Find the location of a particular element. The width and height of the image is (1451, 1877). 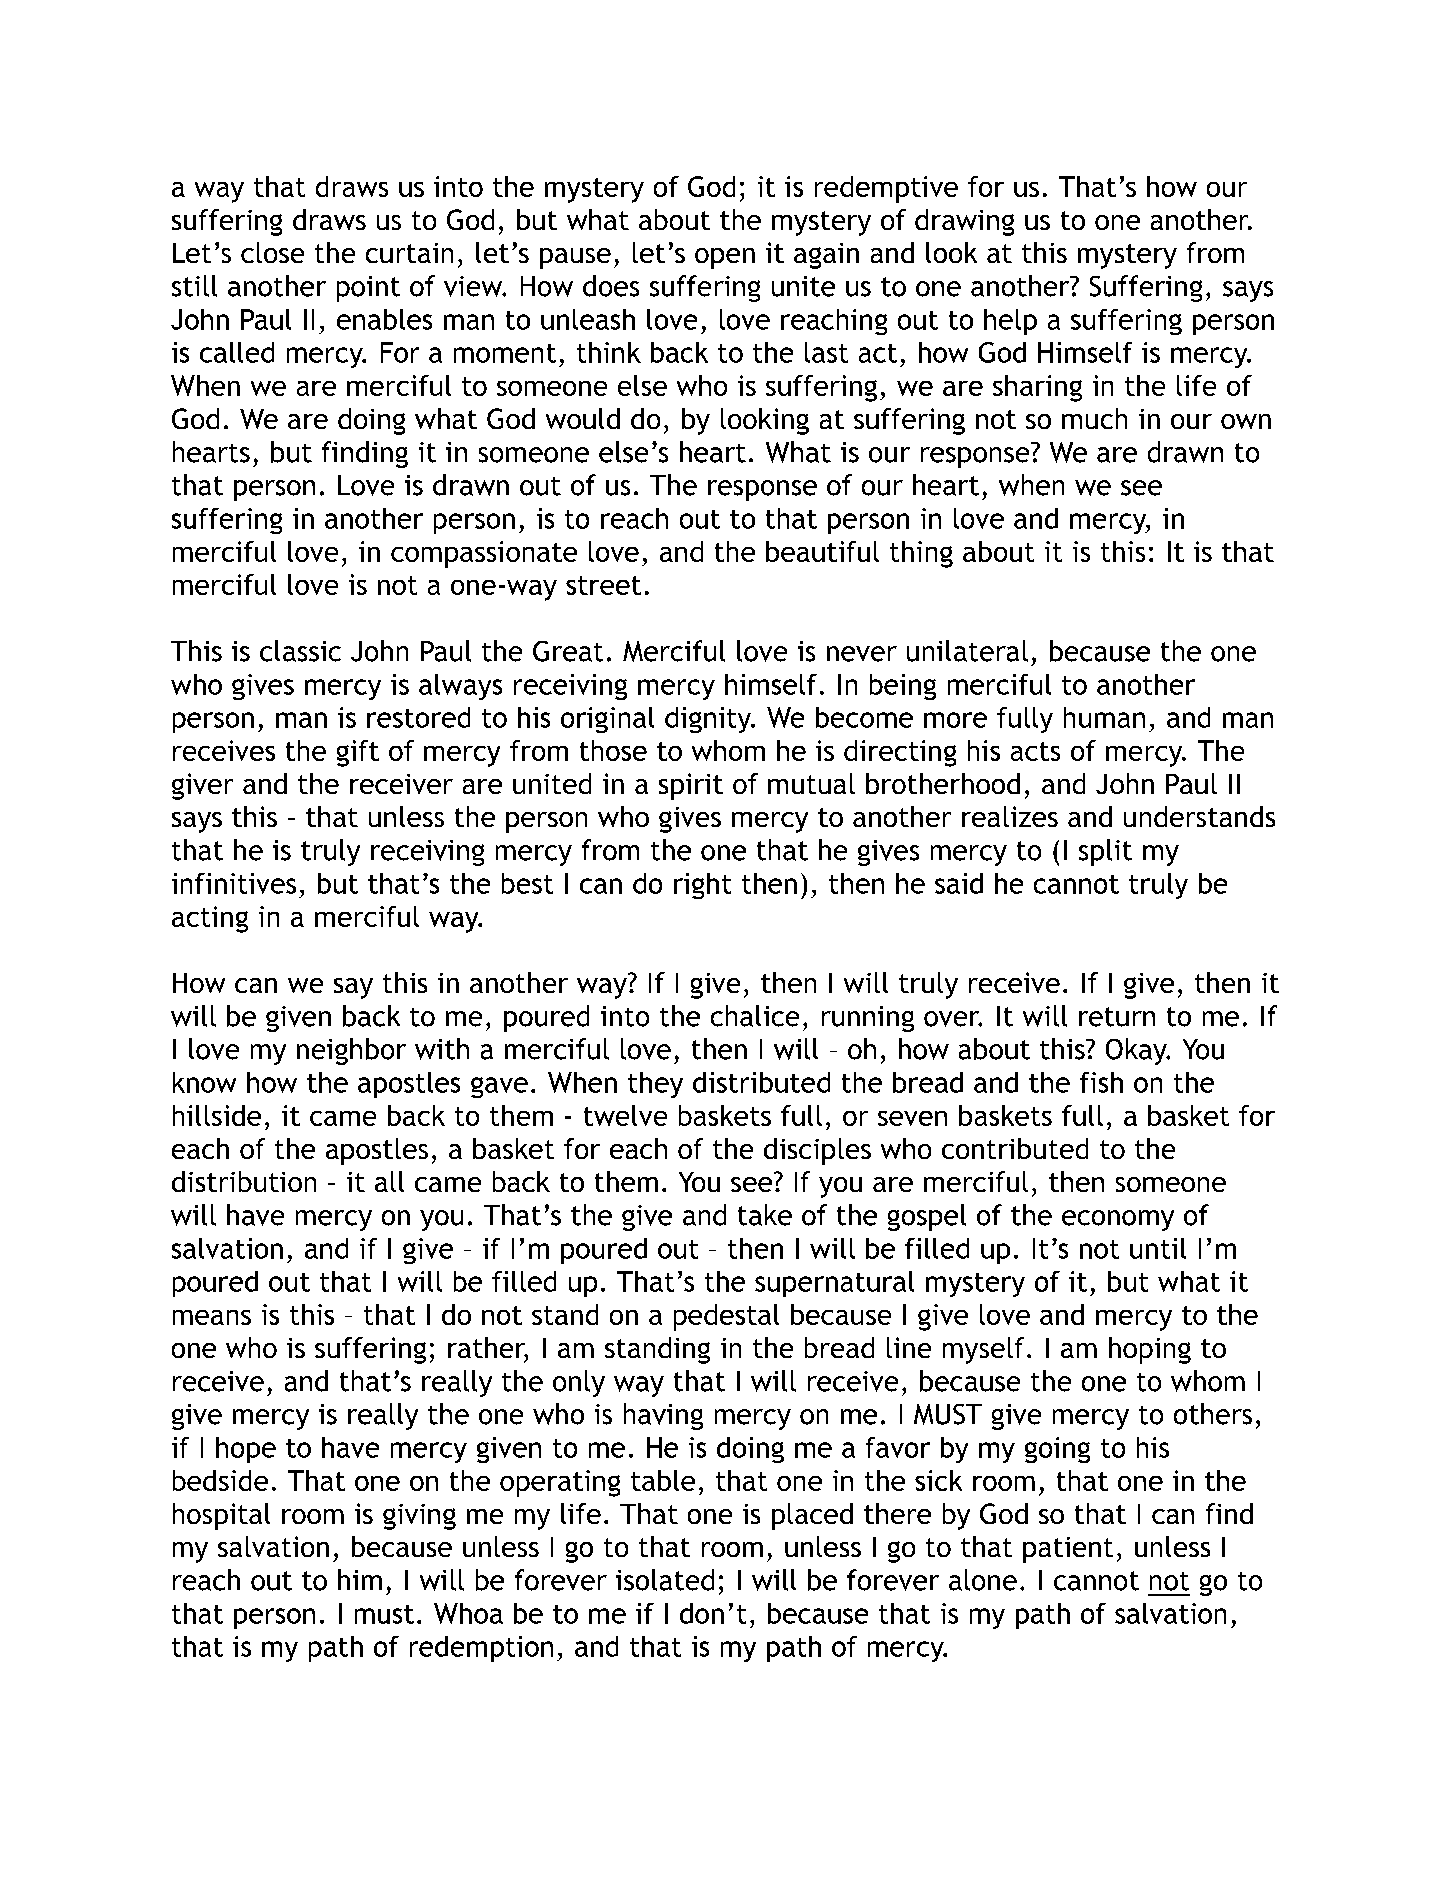

beautiful is located at coordinates (822, 551).
